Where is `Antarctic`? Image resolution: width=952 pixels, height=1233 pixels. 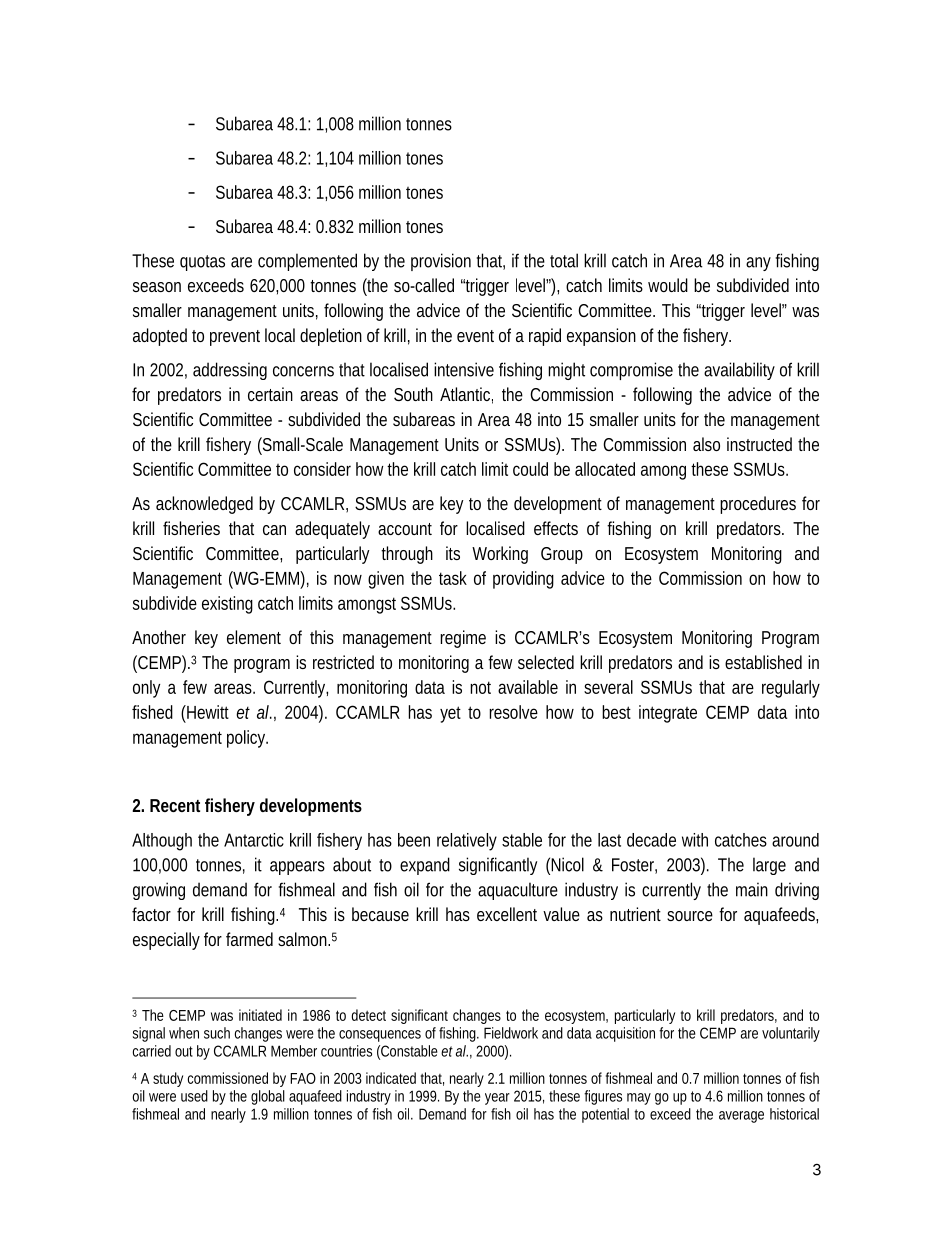 Antarctic is located at coordinates (254, 840).
